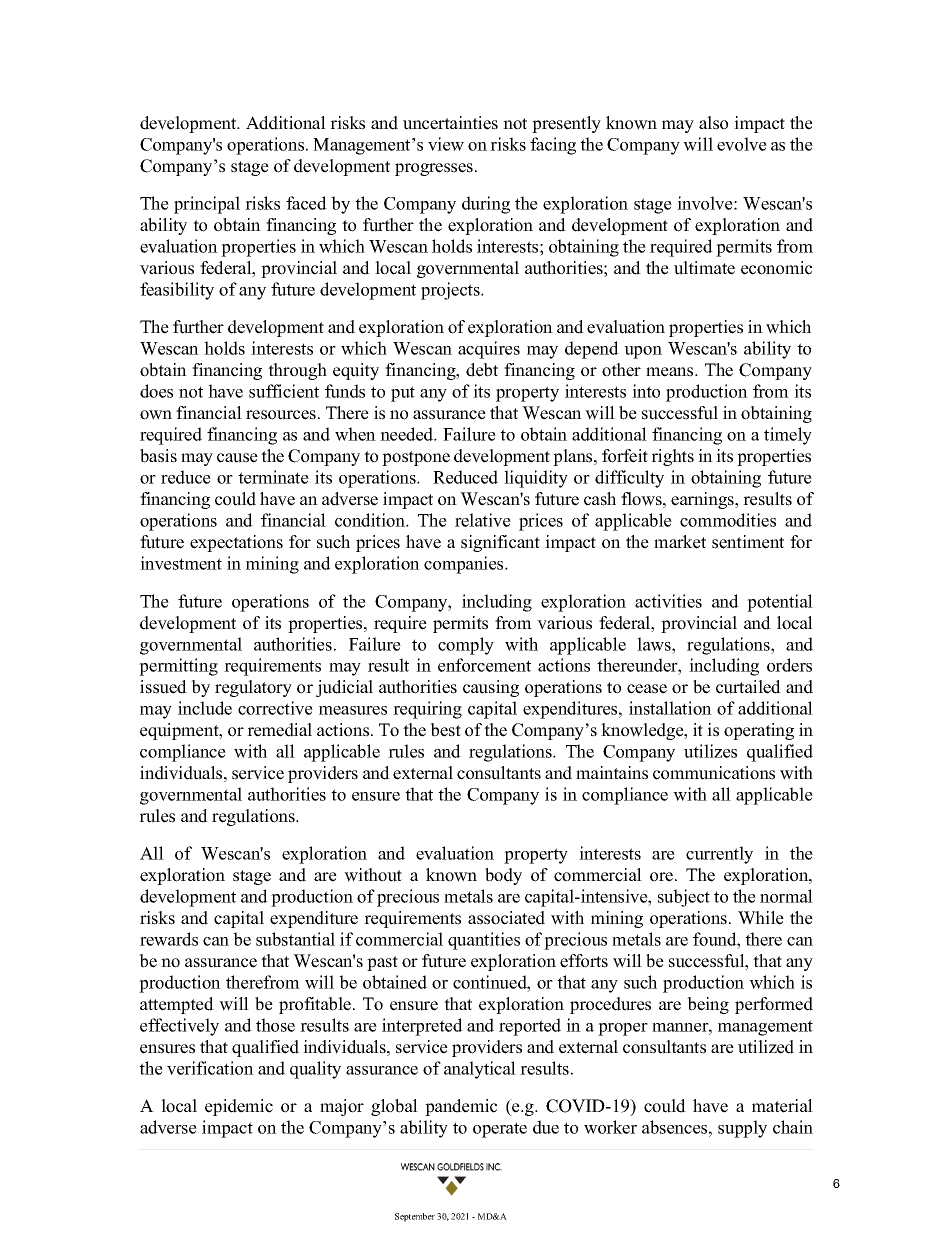 This document has width=952, height=1233. Describe the element at coordinates (704, 500) in the document. I see `earnings` at that location.
